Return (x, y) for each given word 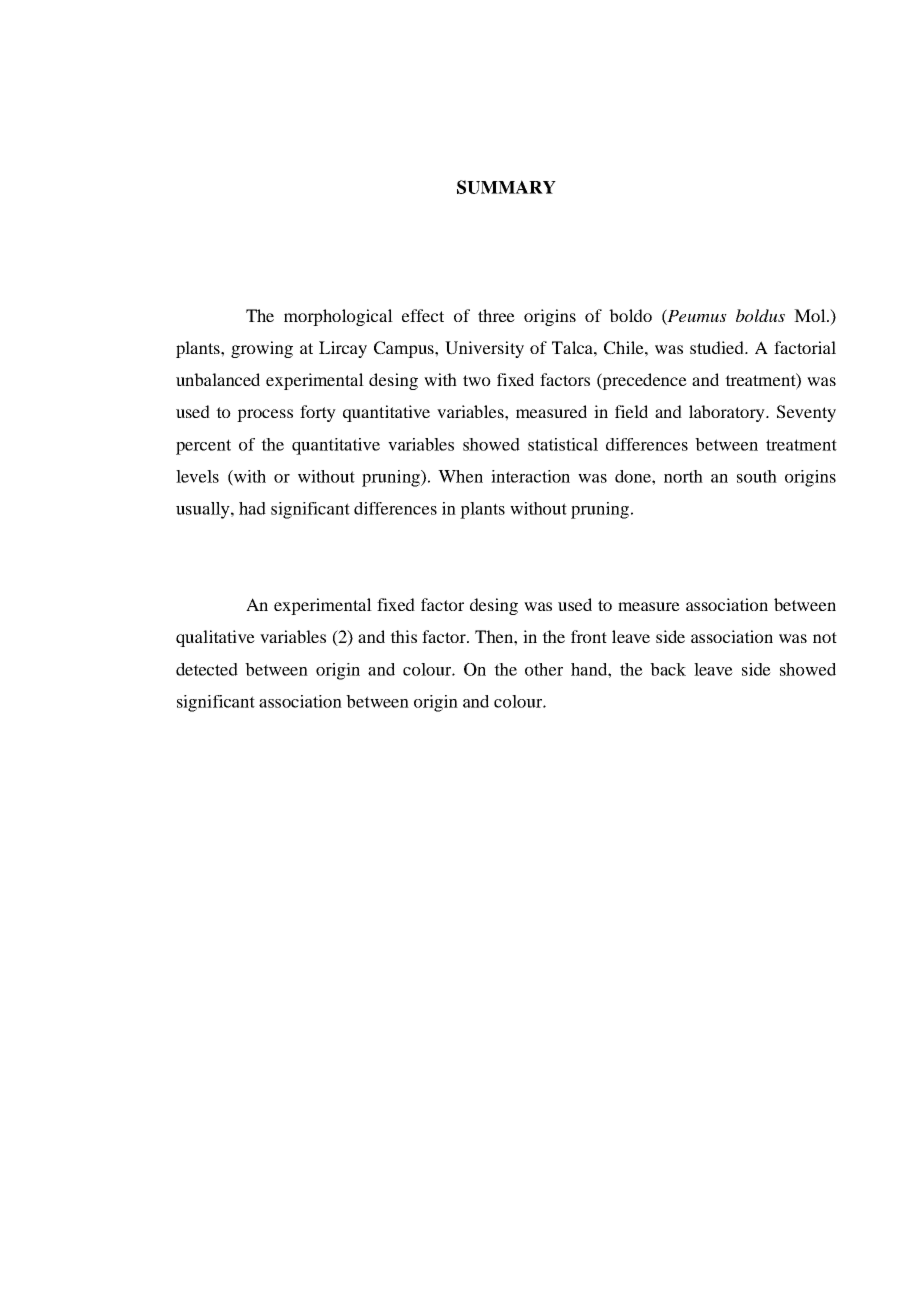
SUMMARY (506, 187)
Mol (811, 315)
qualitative (215, 638)
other (544, 669)
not (825, 637)
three (496, 315)
